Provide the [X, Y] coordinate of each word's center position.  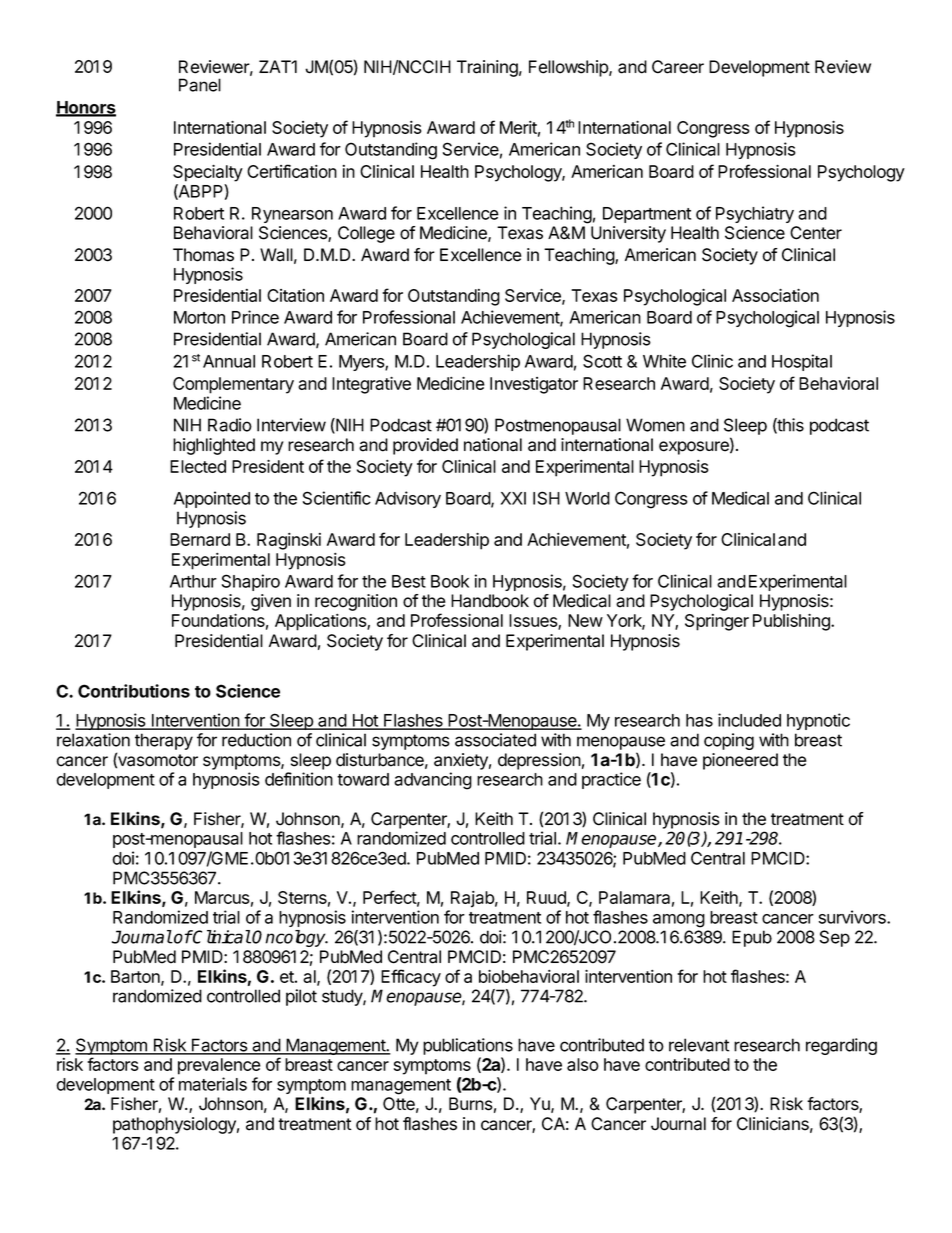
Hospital [802, 362]
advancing [433, 781]
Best [409, 581]
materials [213, 1084]
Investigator [534, 385]
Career [678, 67]
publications [468, 1046]
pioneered [740, 761]
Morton [199, 317]
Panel [200, 85]
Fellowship [569, 68]
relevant [699, 1045]
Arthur [193, 581]
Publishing [792, 622]
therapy [164, 741]
